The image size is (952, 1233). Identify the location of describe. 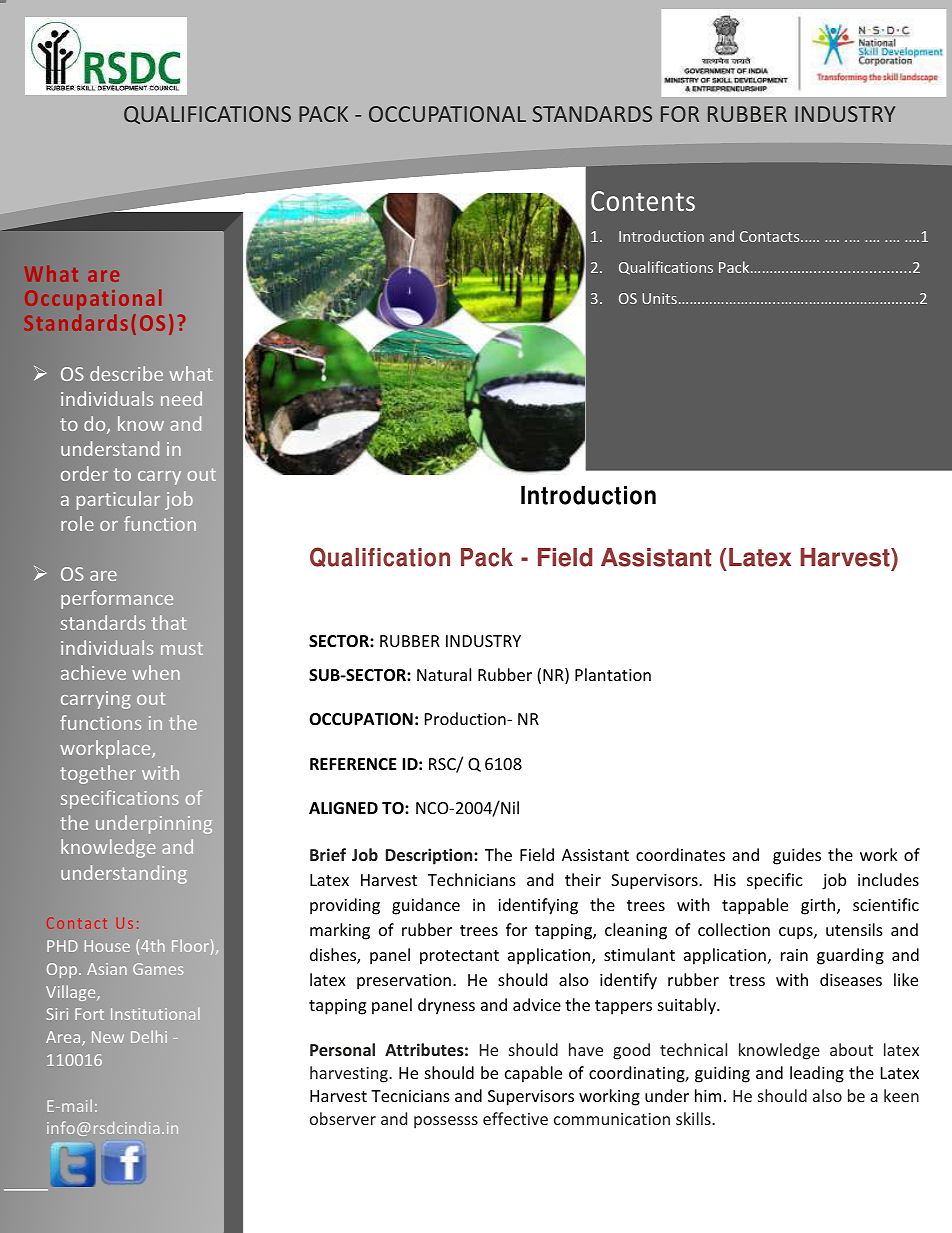
(126, 373).
